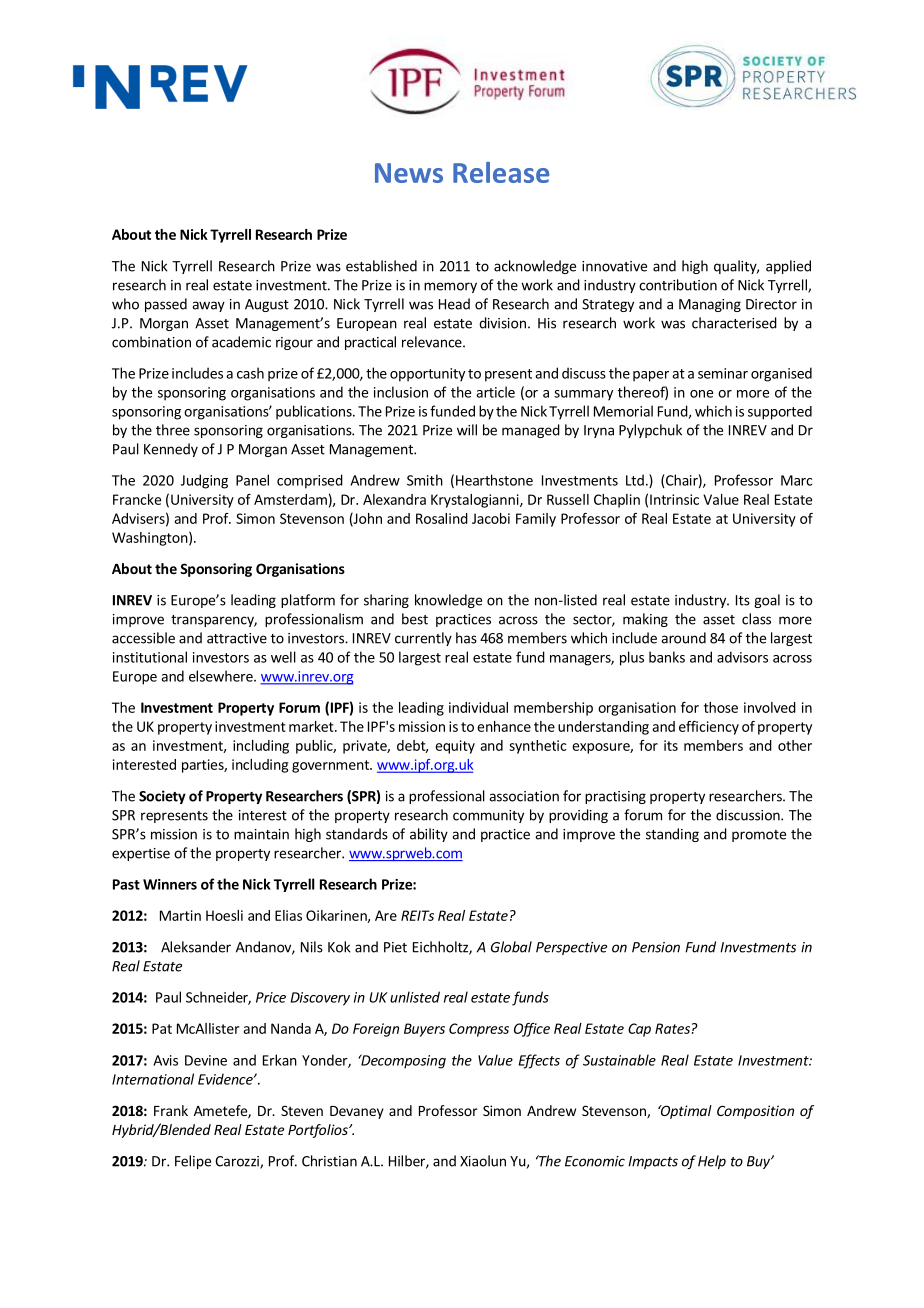 This page has width=924, height=1308. Describe the element at coordinates (501, 172) in the page. I see `Release` at that location.
